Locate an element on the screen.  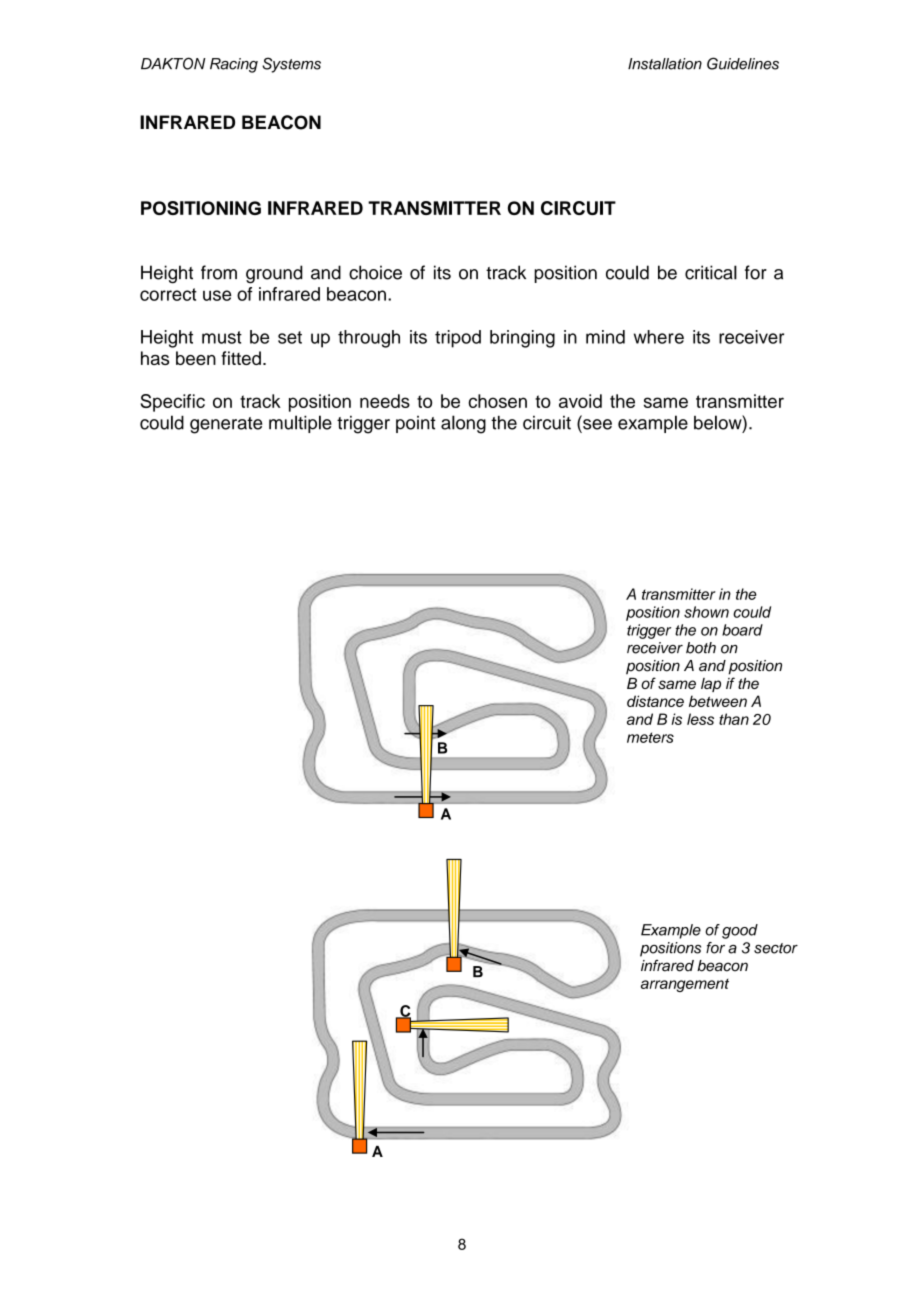
generate is located at coordinates (226, 425).
